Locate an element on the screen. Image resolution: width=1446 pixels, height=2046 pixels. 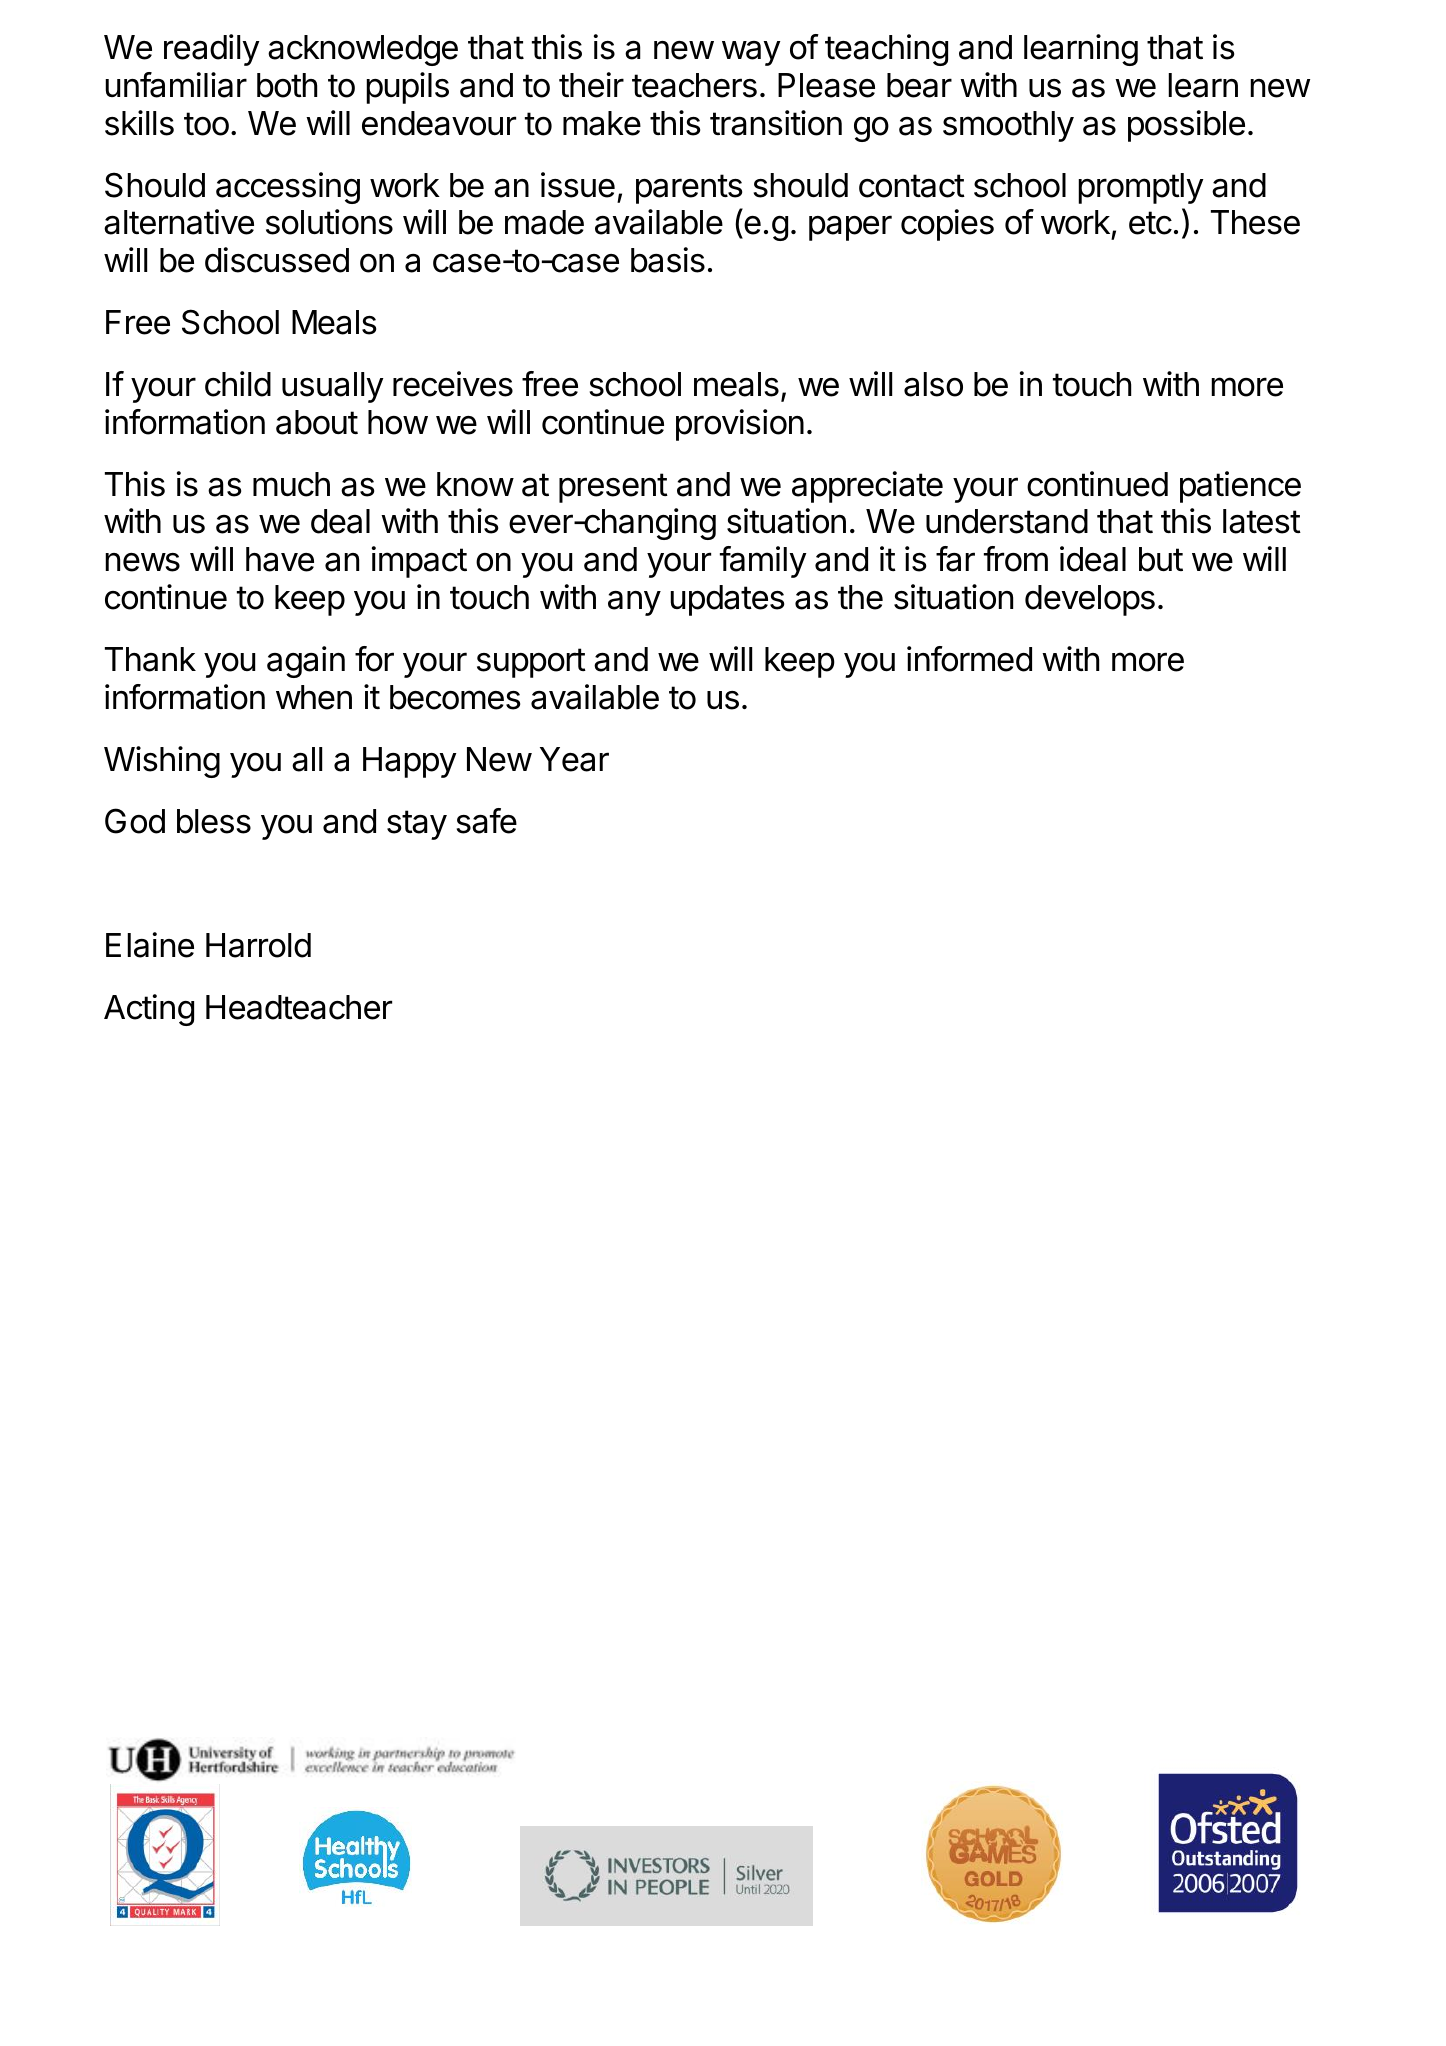
both is located at coordinates (287, 85).
